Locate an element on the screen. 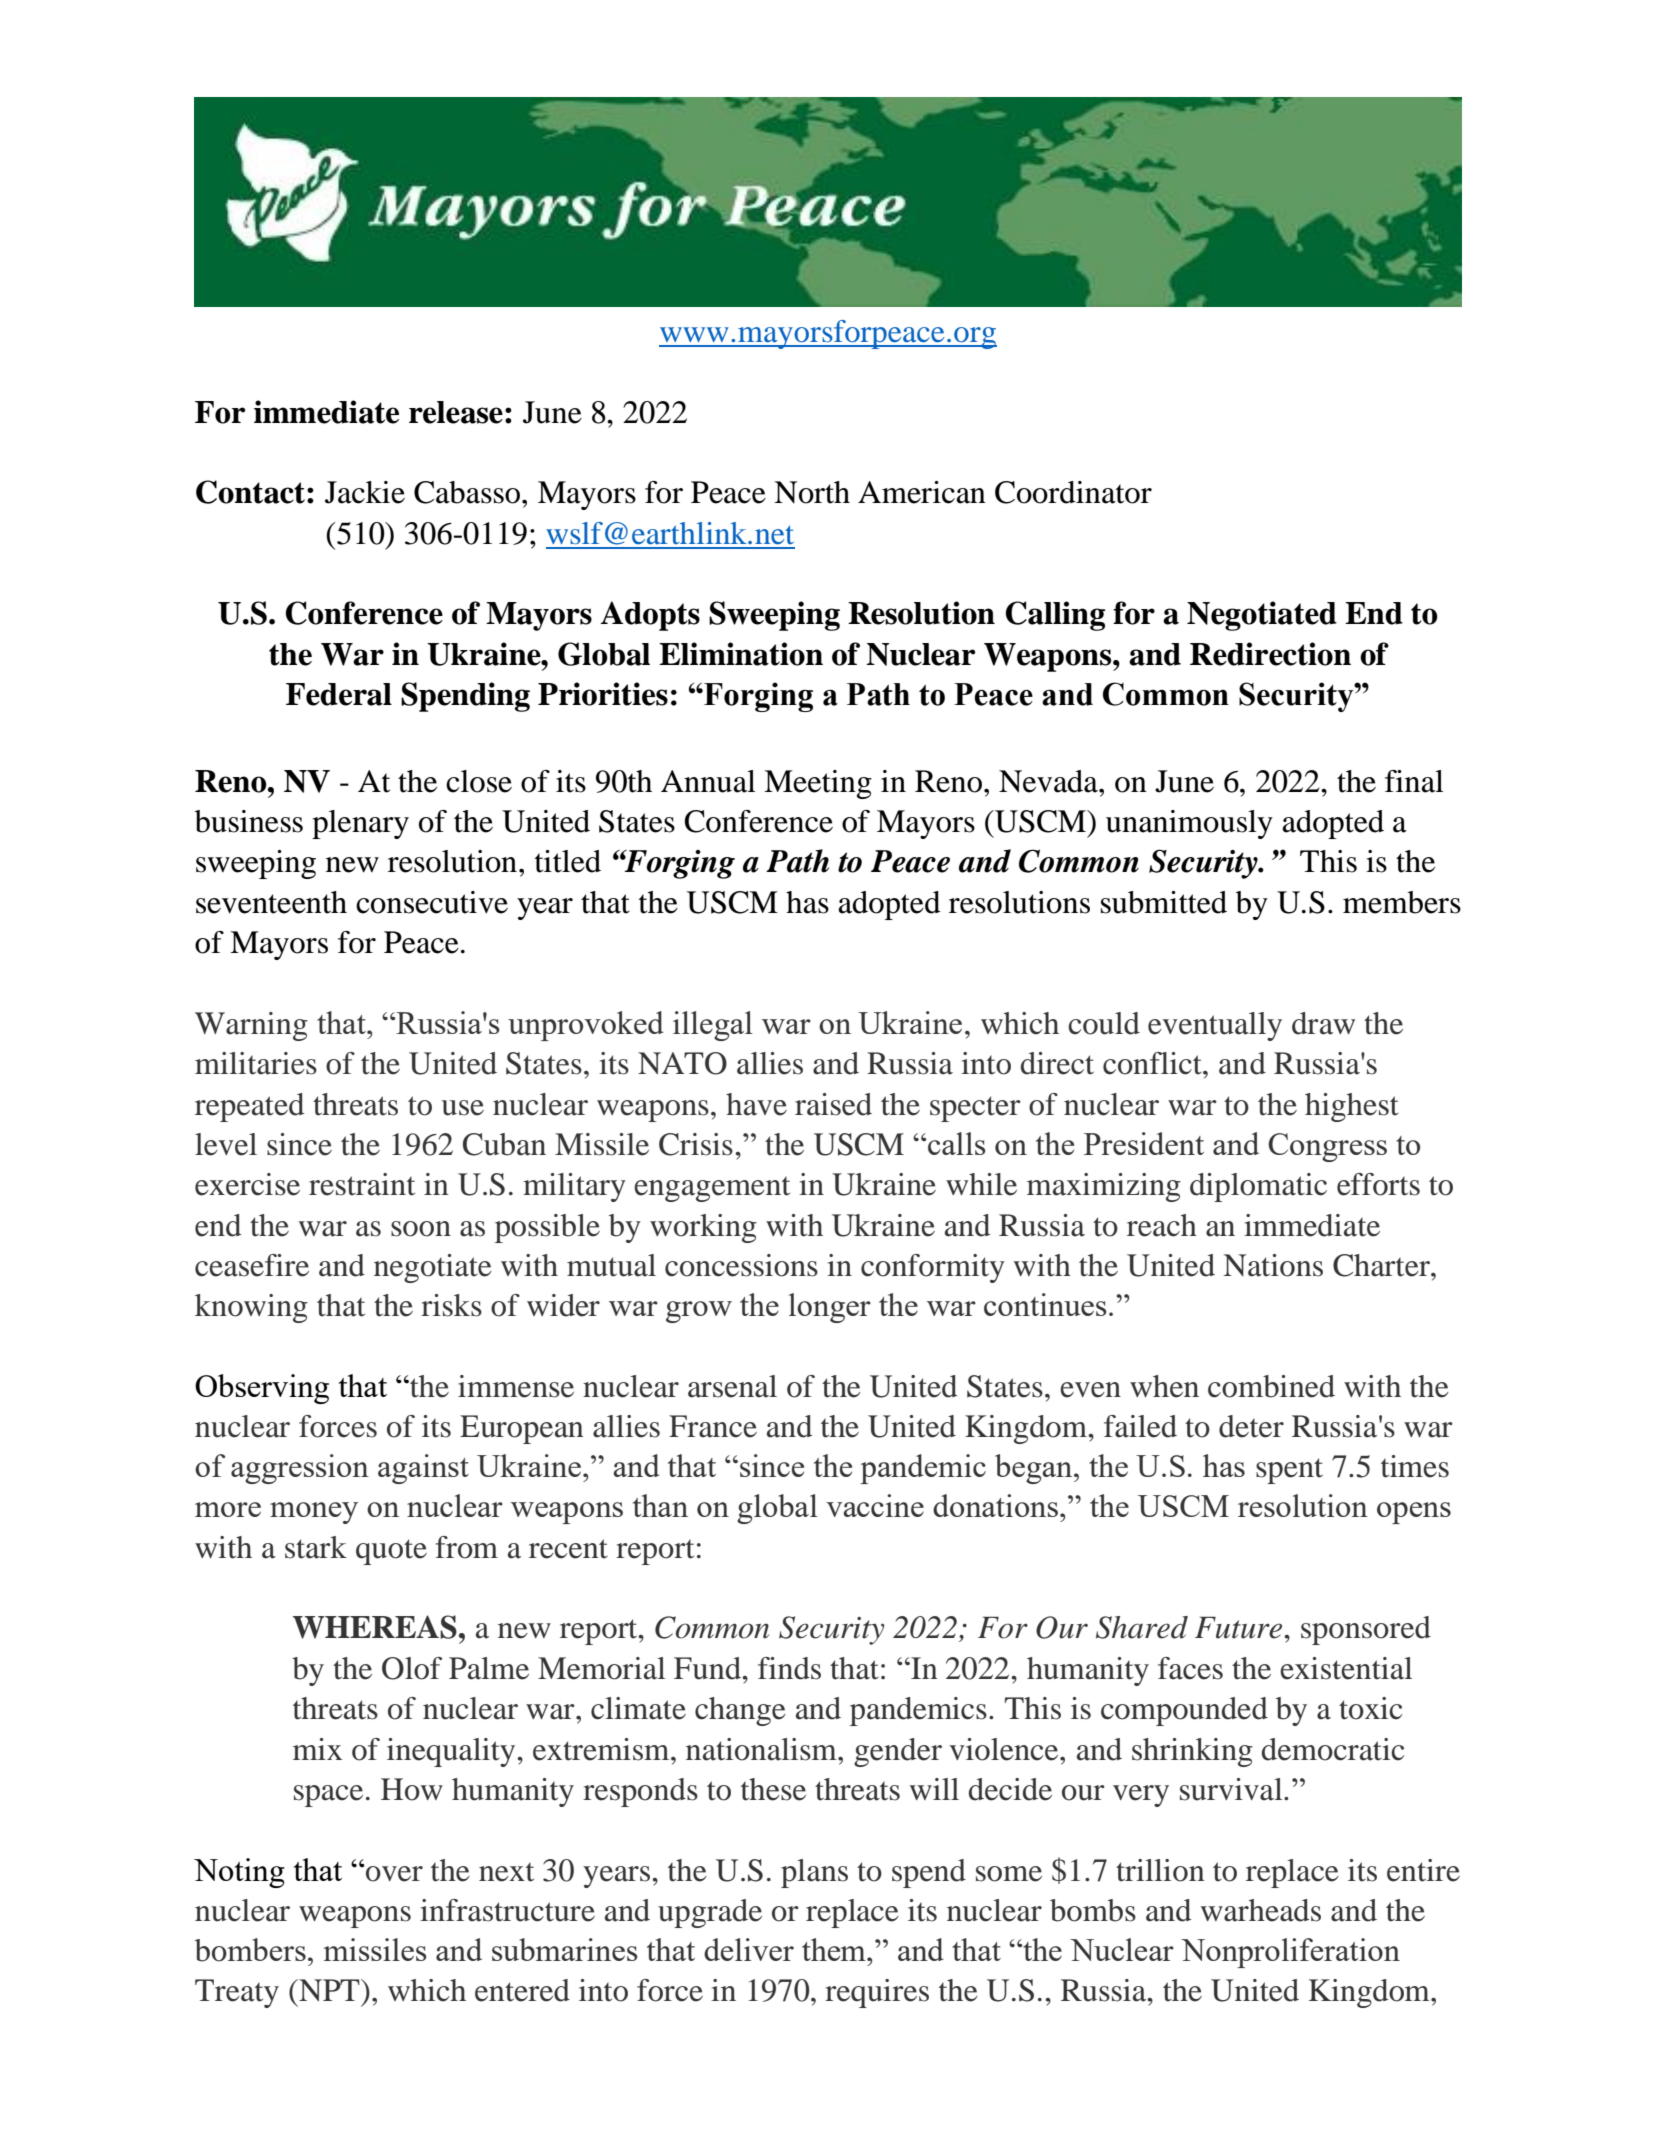  restraint is located at coordinates (362, 1184).
